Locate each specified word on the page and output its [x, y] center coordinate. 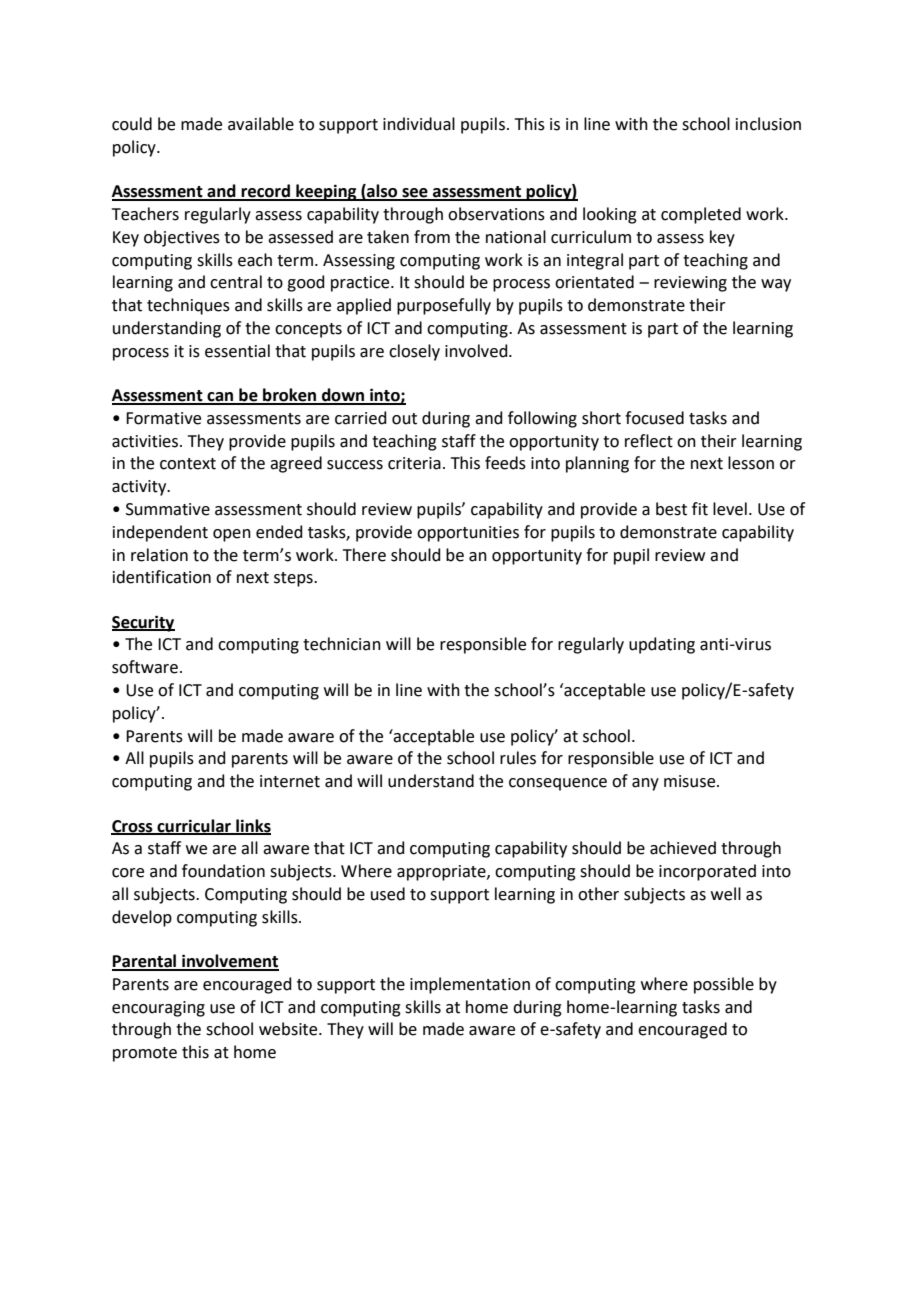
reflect [649, 441]
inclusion [768, 124]
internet [290, 781]
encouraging [158, 1009]
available [261, 124]
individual [419, 124]
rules [518, 758]
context [188, 464]
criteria [414, 463]
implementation [470, 985]
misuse [691, 781]
